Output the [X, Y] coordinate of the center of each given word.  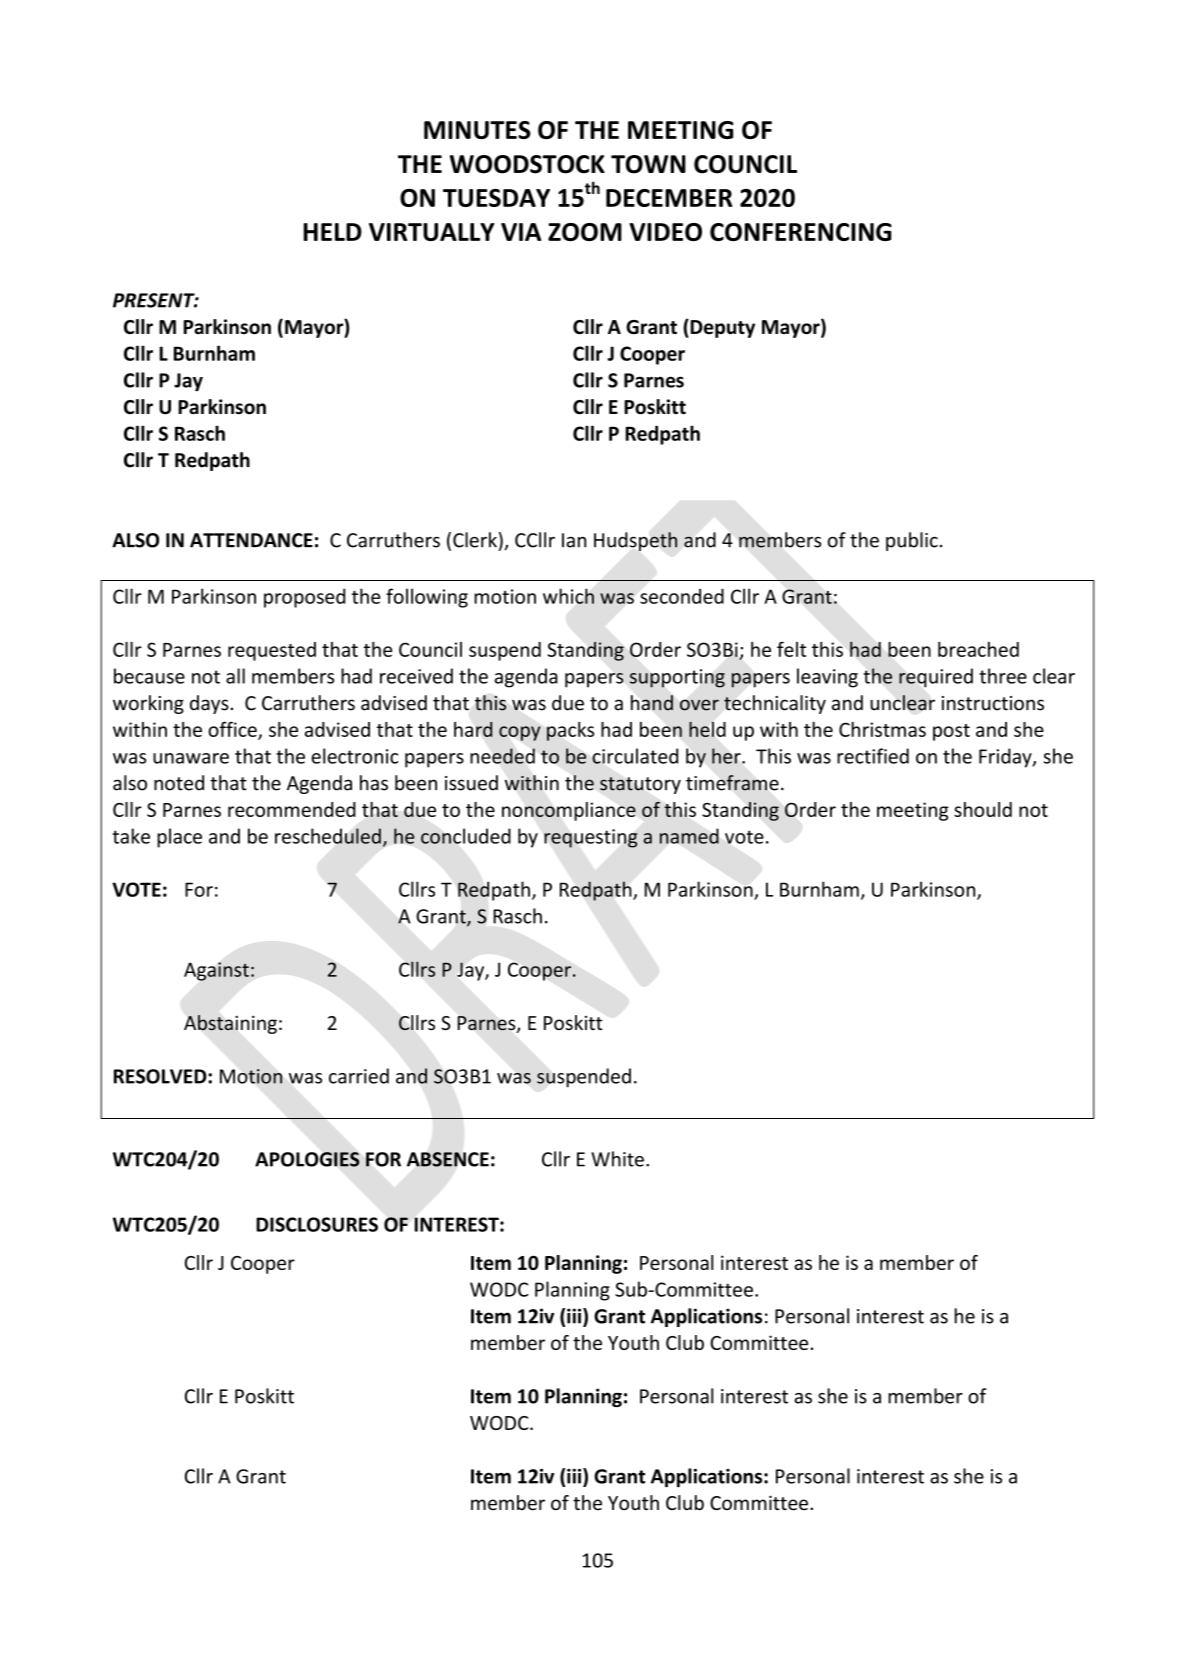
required [936, 678]
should [983, 809]
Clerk [475, 540]
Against [216, 971]
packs [570, 731]
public [912, 541]
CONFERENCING [801, 232]
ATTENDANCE [251, 540]
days [209, 704]
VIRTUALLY [432, 232]
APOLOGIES [307, 1159]
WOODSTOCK [527, 164]
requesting [591, 838]
